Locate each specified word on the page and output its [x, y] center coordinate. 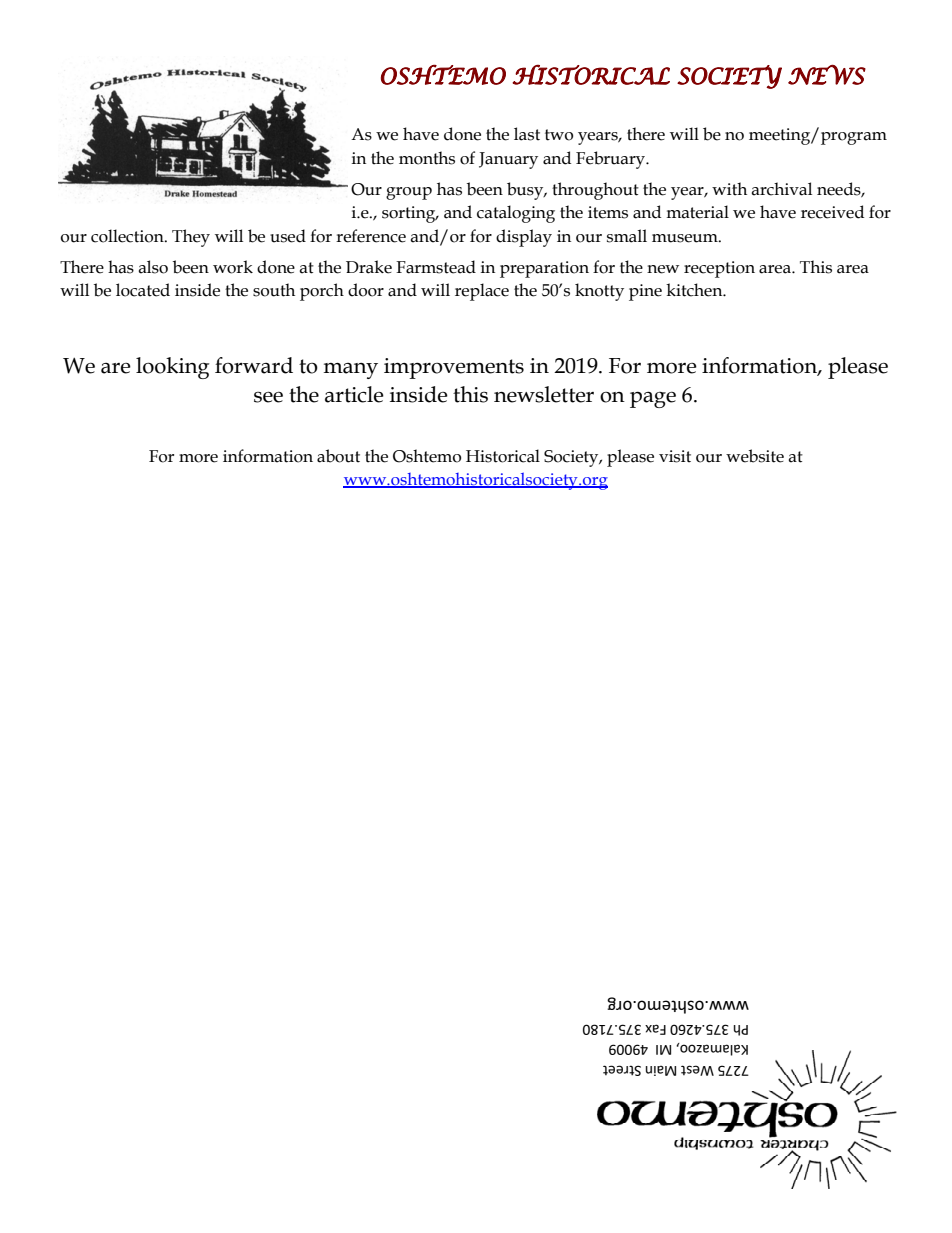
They [191, 238]
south [274, 290]
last [527, 134]
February [612, 160]
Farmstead [436, 267]
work [233, 267]
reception [719, 269]
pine [645, 292]
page [653, 399]
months [427, 158]
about [338, 456]
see [268, 397]
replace [482, 292]
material [697, 212]
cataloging [516, 214]
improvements [454, 368]
